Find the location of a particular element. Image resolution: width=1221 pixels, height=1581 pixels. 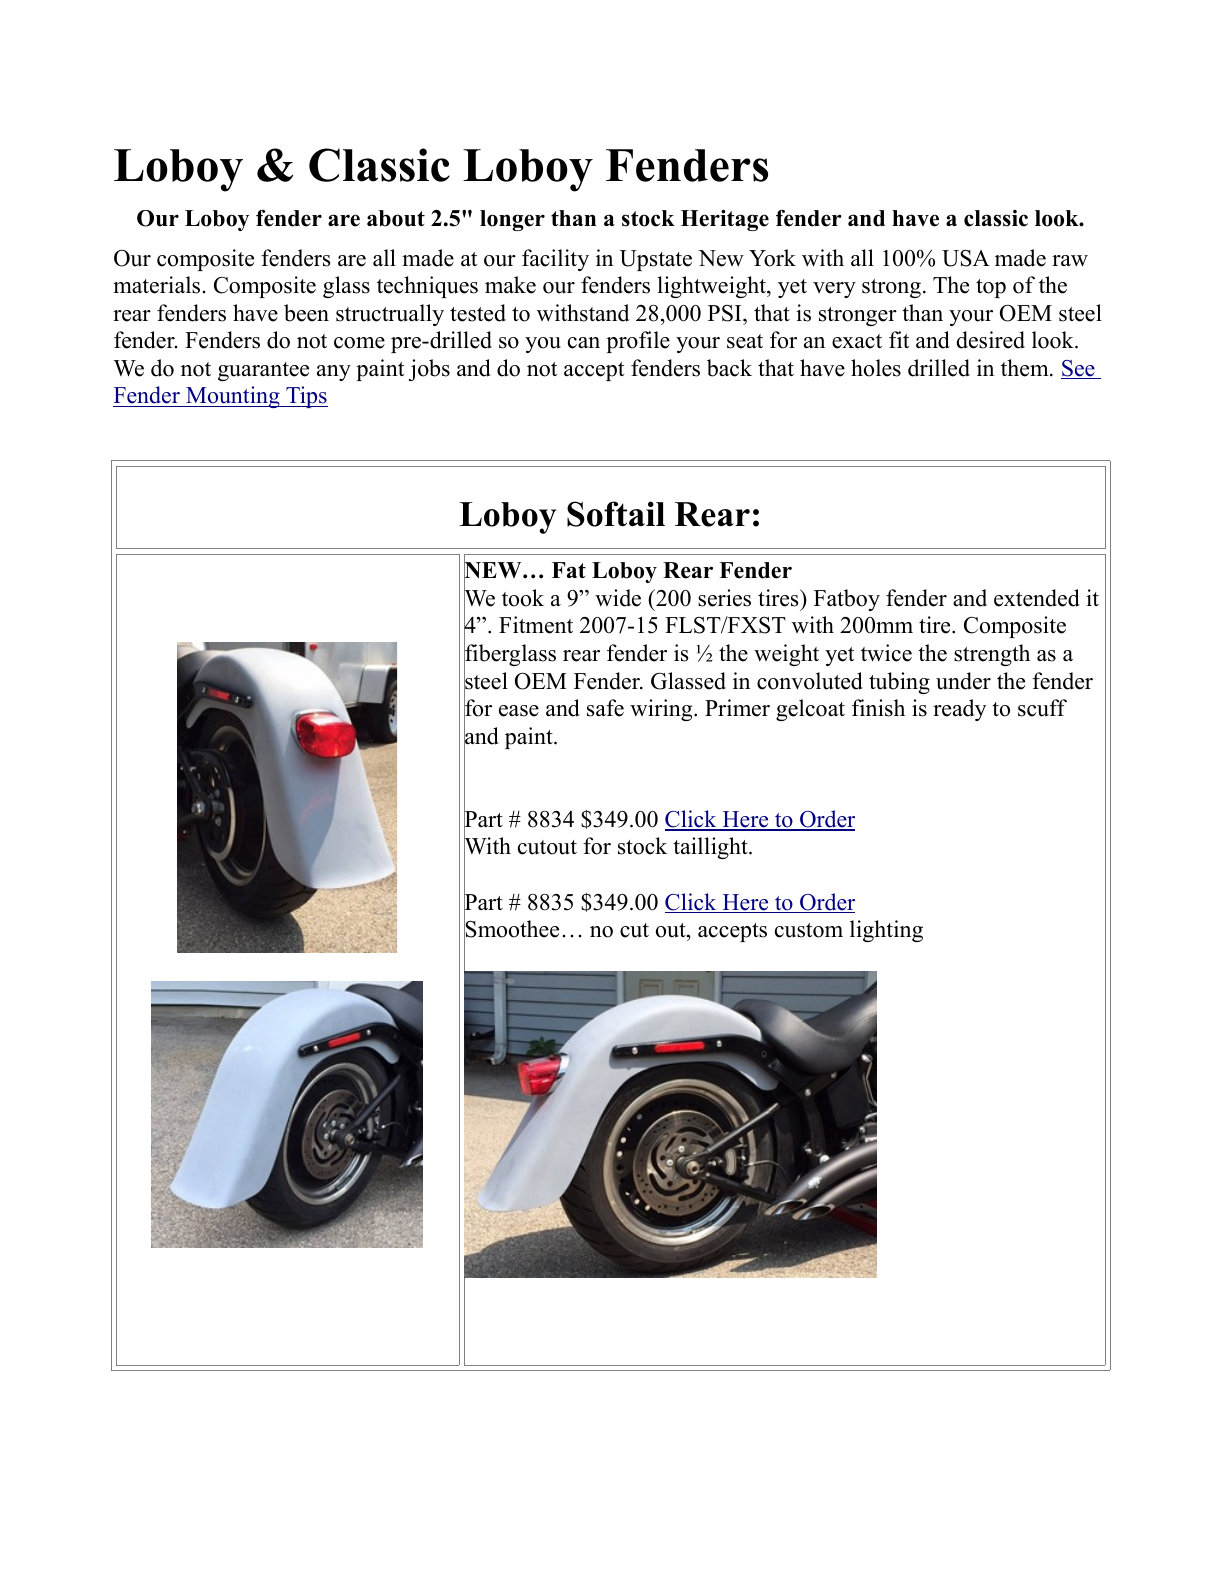

cutout is located at coordinates (547, 847).
